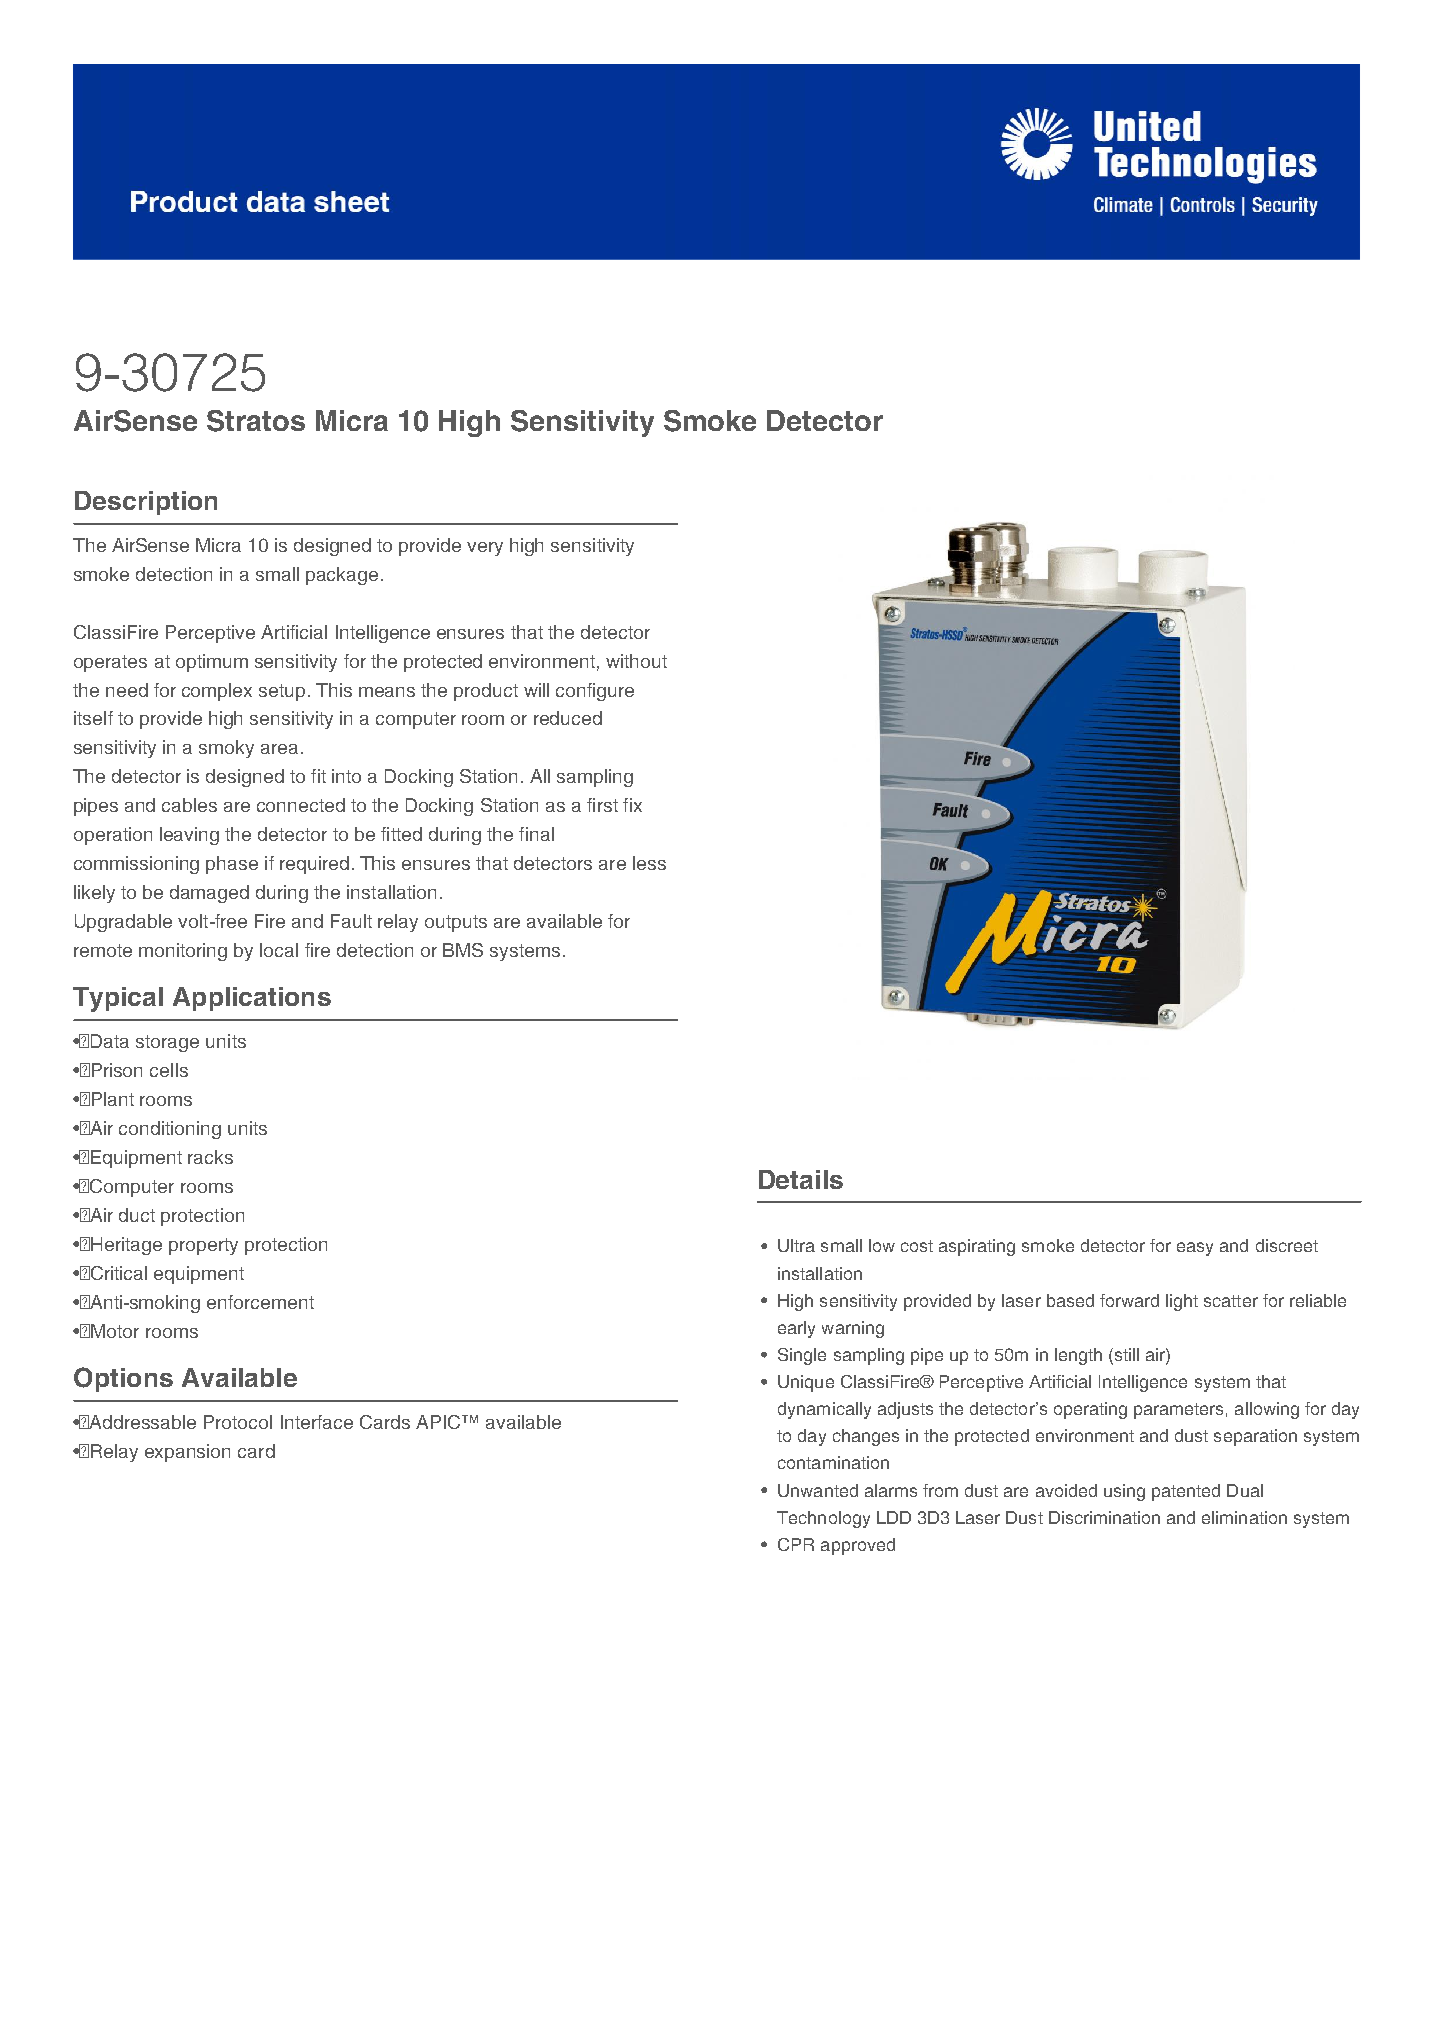 The image size is (1435, 2030). Describe the element at coordinates (1186, 1492) in the screenshot. I see `patented` at that location.
